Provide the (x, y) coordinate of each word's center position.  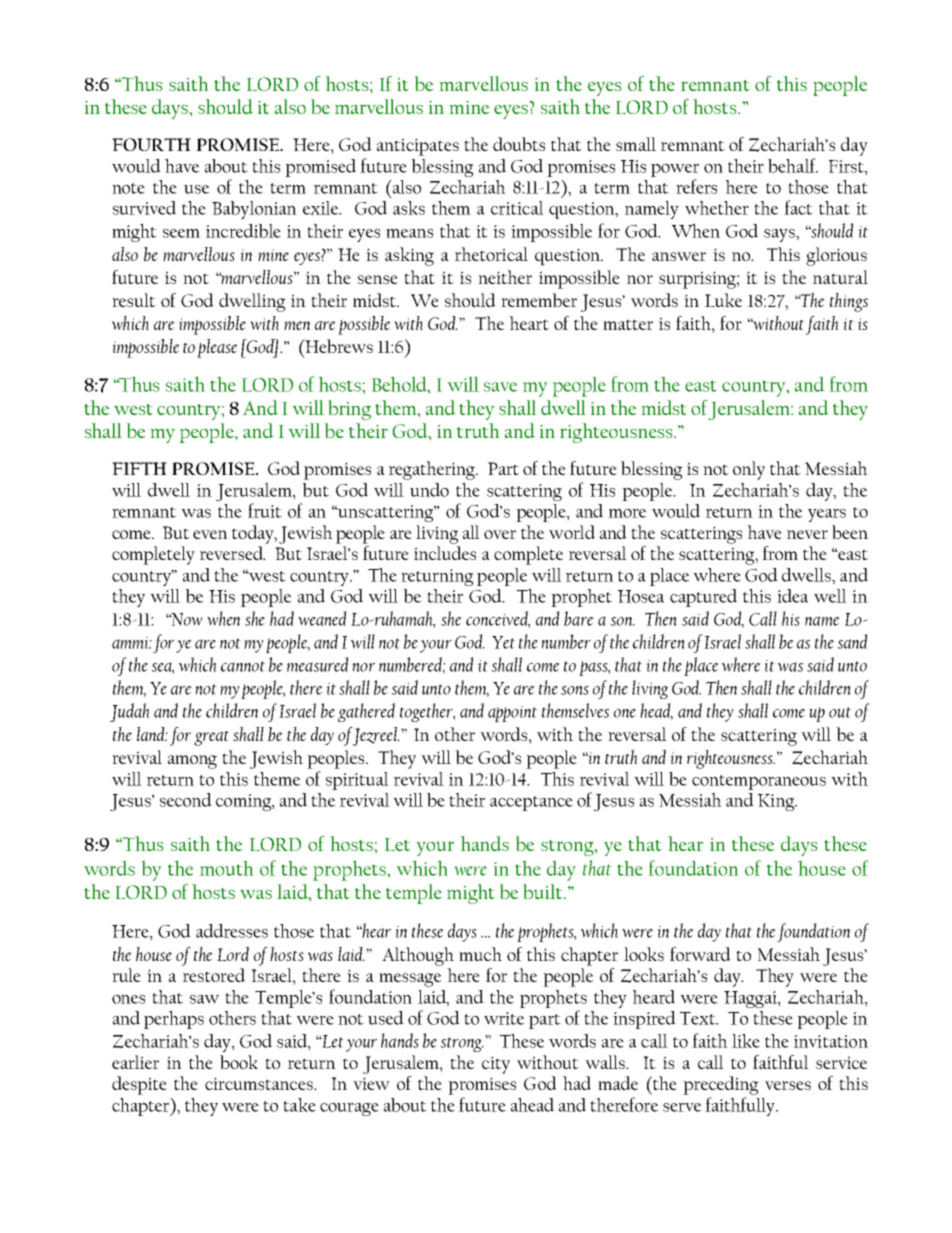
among (192, 762)
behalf (793, 165)
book (239, 1062)
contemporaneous (759, 782)
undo (429, 490)
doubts (519, 144)
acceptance (531, 803)
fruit (265, 510)
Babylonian (254, 210)
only (749, 470)
